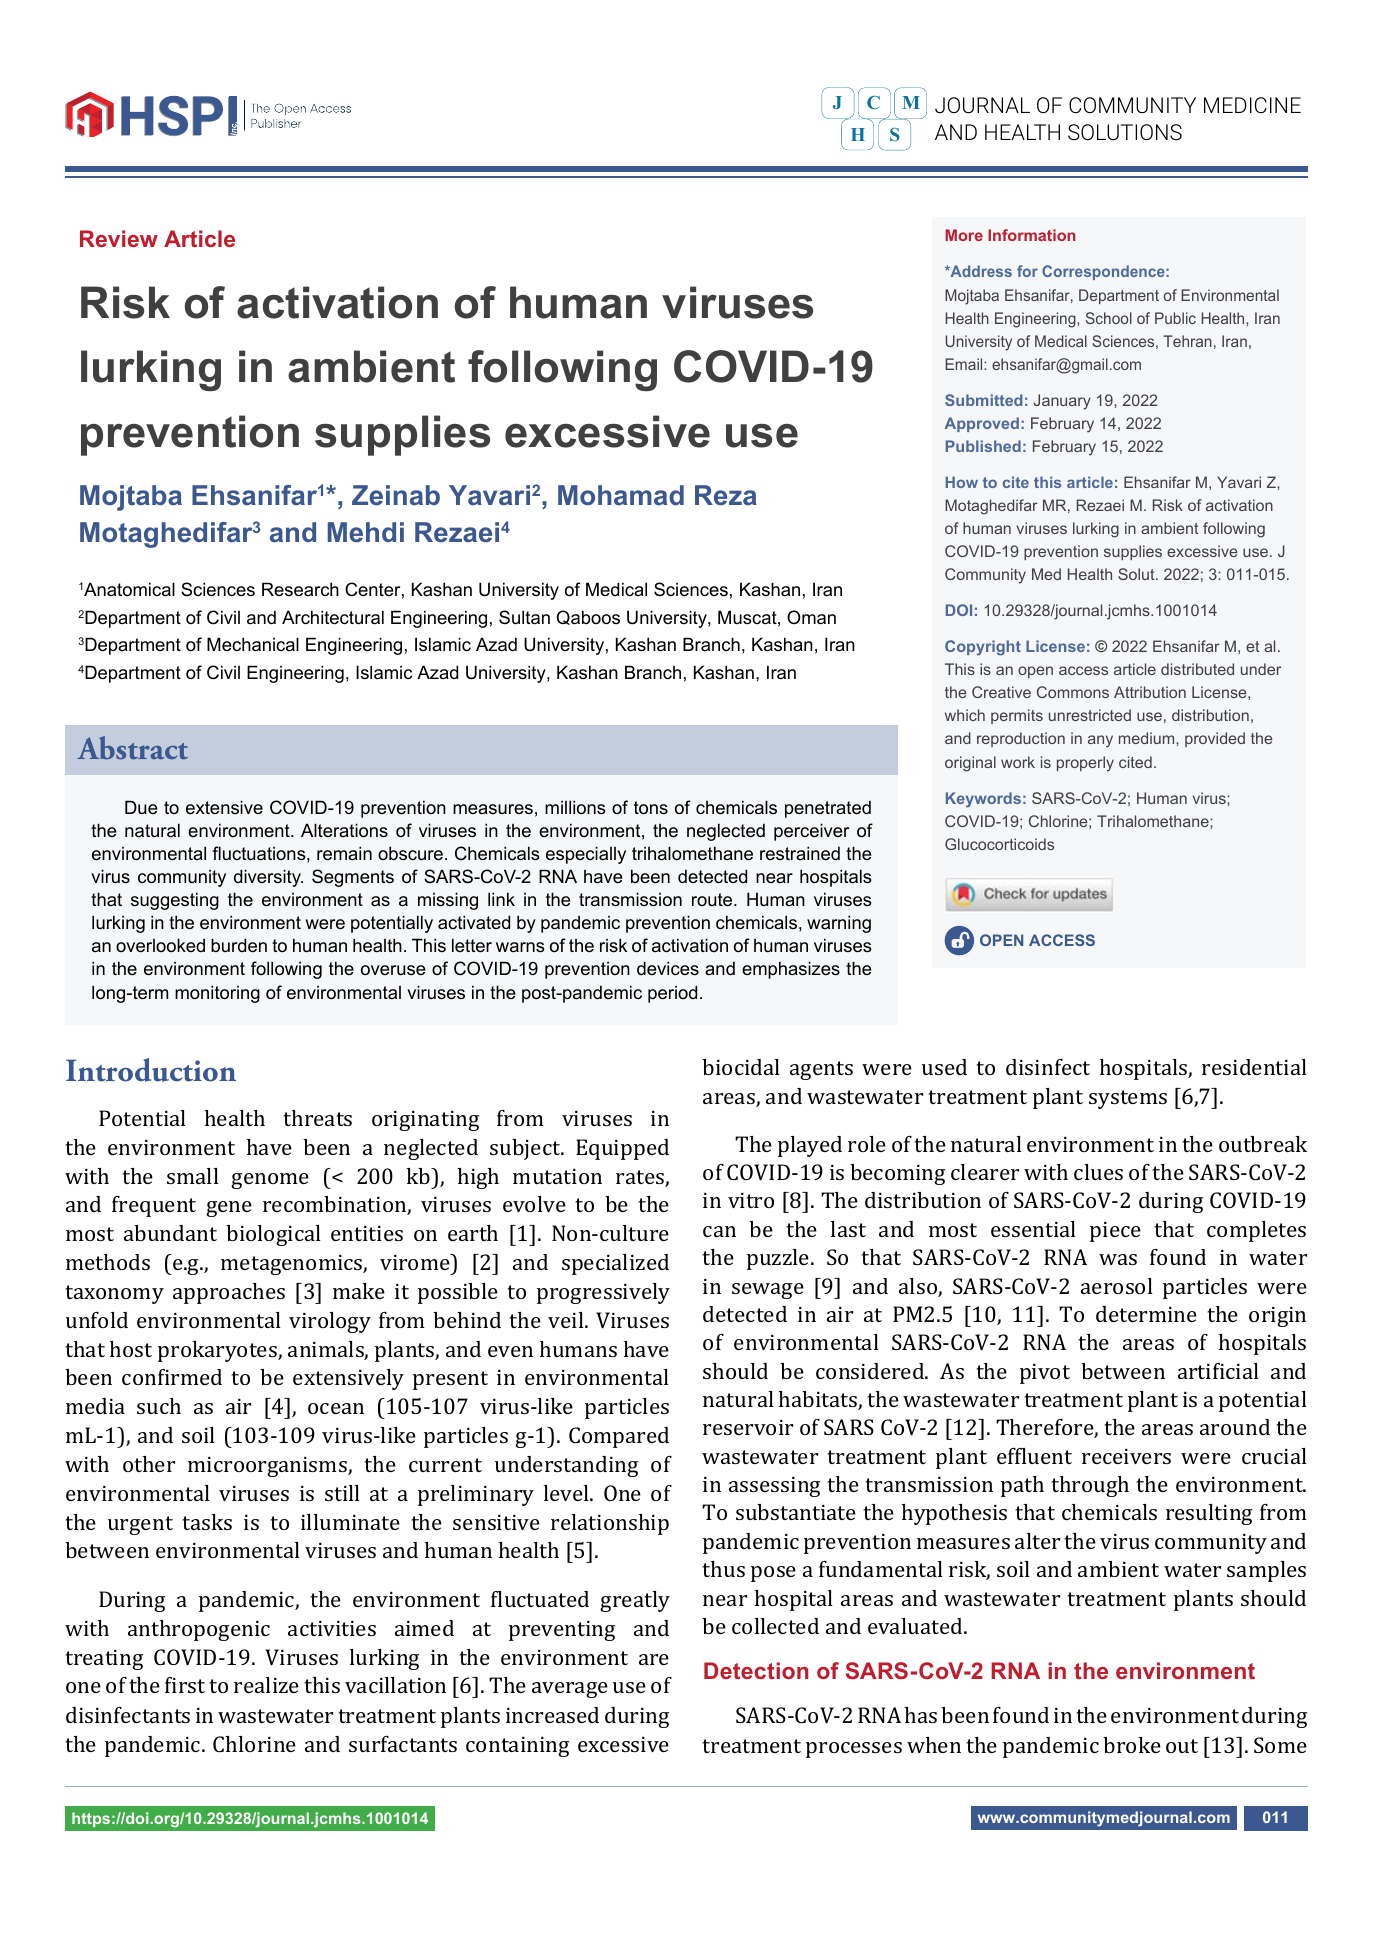 This screenshot has height=1942, width=1373. I want to click on MEDICINE, so click(1252, 105).
